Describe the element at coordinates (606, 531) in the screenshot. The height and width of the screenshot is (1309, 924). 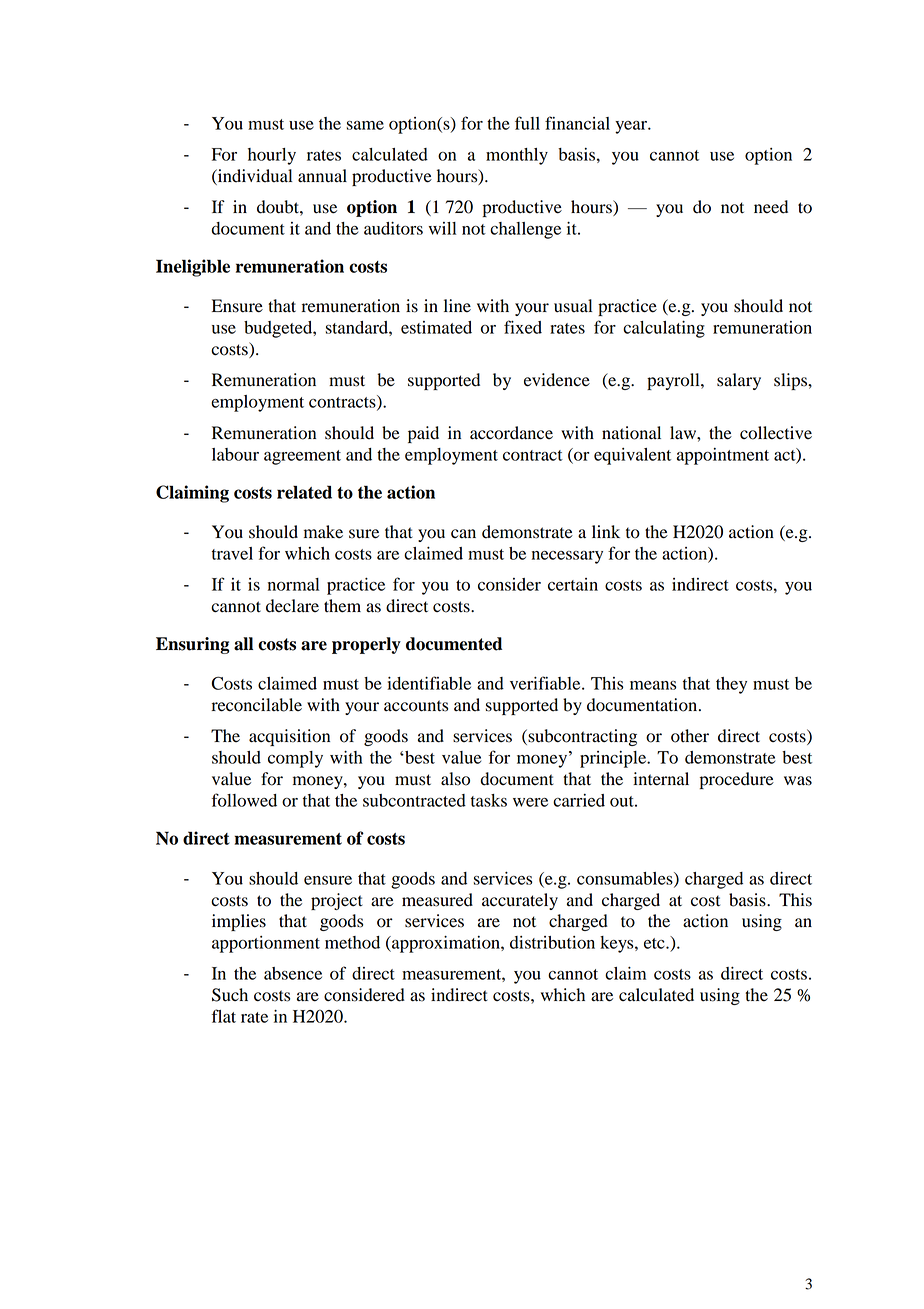
I see `link` at that location.
